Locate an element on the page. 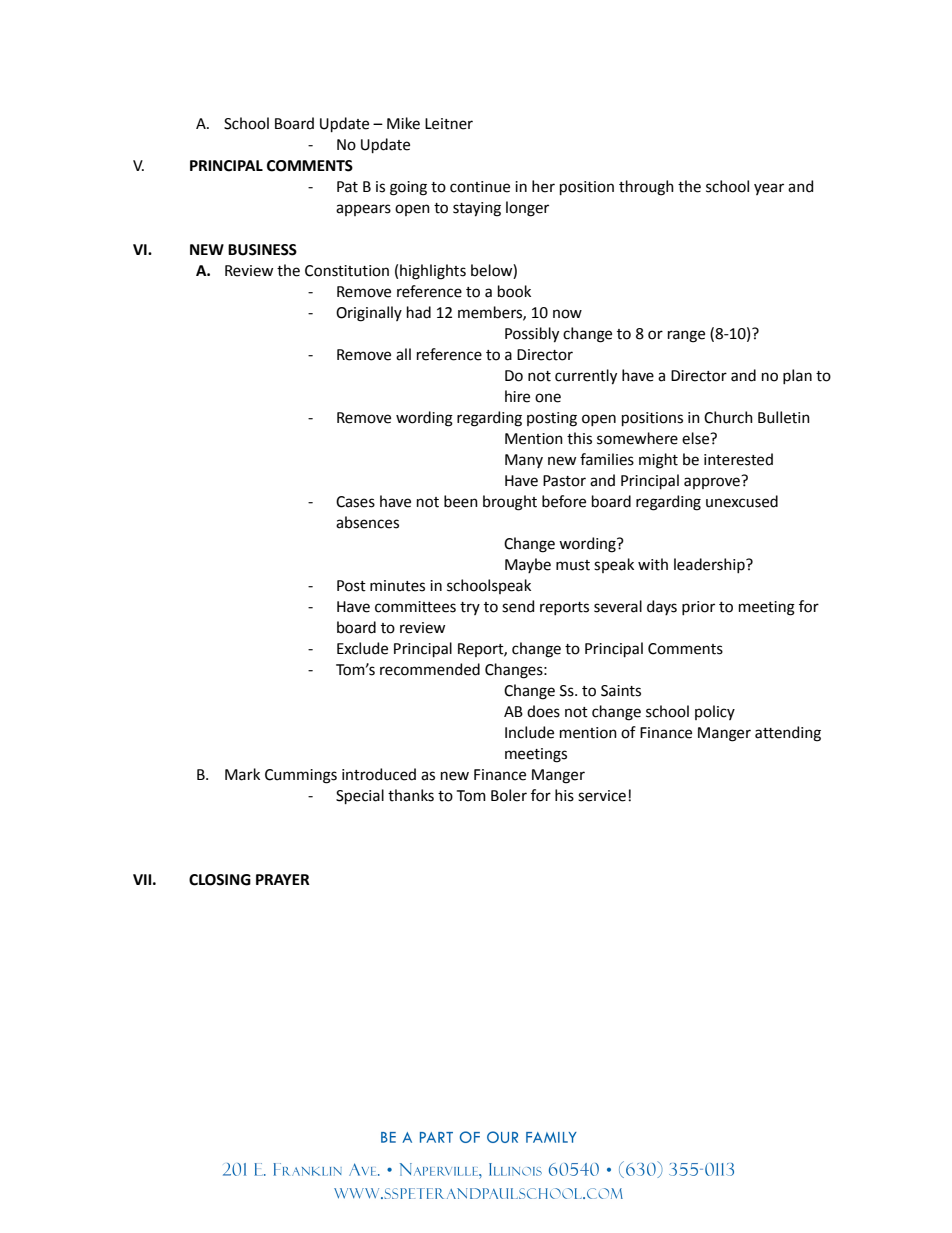 This page has height=1233, width=952. prior is located at coordinates (698, 608).
